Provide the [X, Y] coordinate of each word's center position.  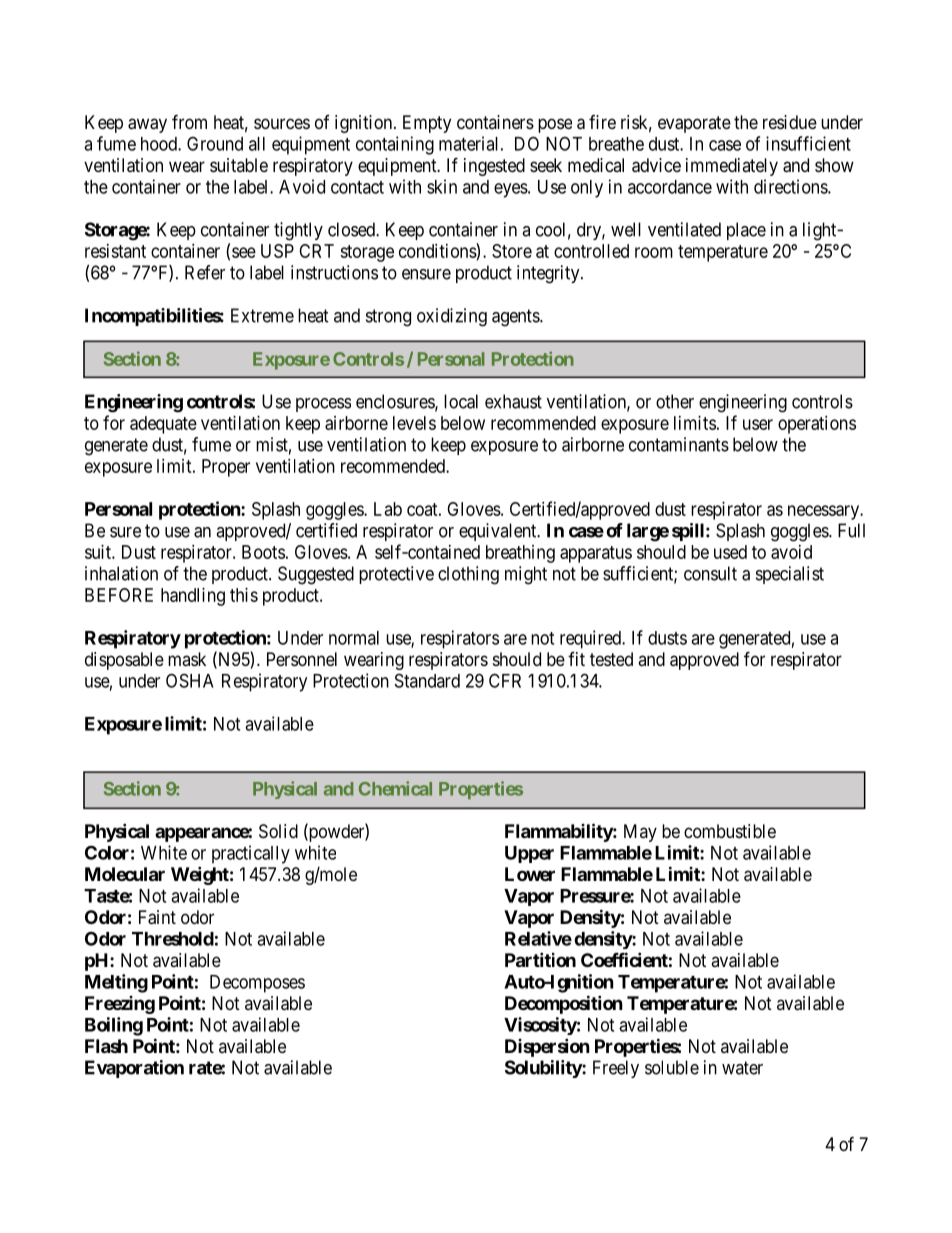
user [758, 424]
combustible [730, 831]
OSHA [190, 680]
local [461, 401]
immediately [732, 167]
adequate [163, 425]
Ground [215, 143]
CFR [505, 680]
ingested [494, 167]
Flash [106, 1046]
